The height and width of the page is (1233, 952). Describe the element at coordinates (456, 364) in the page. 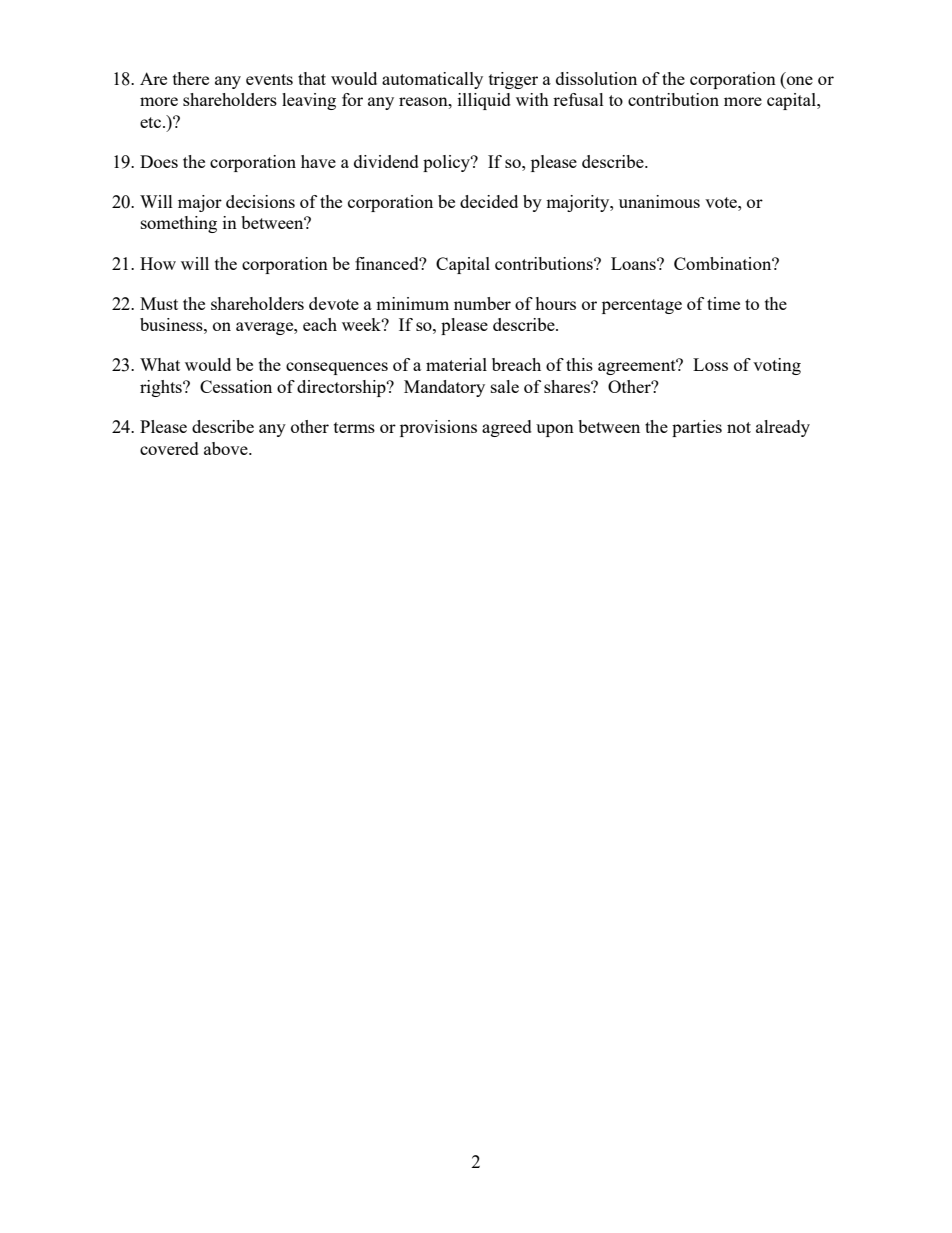

I see `material` at that location.
